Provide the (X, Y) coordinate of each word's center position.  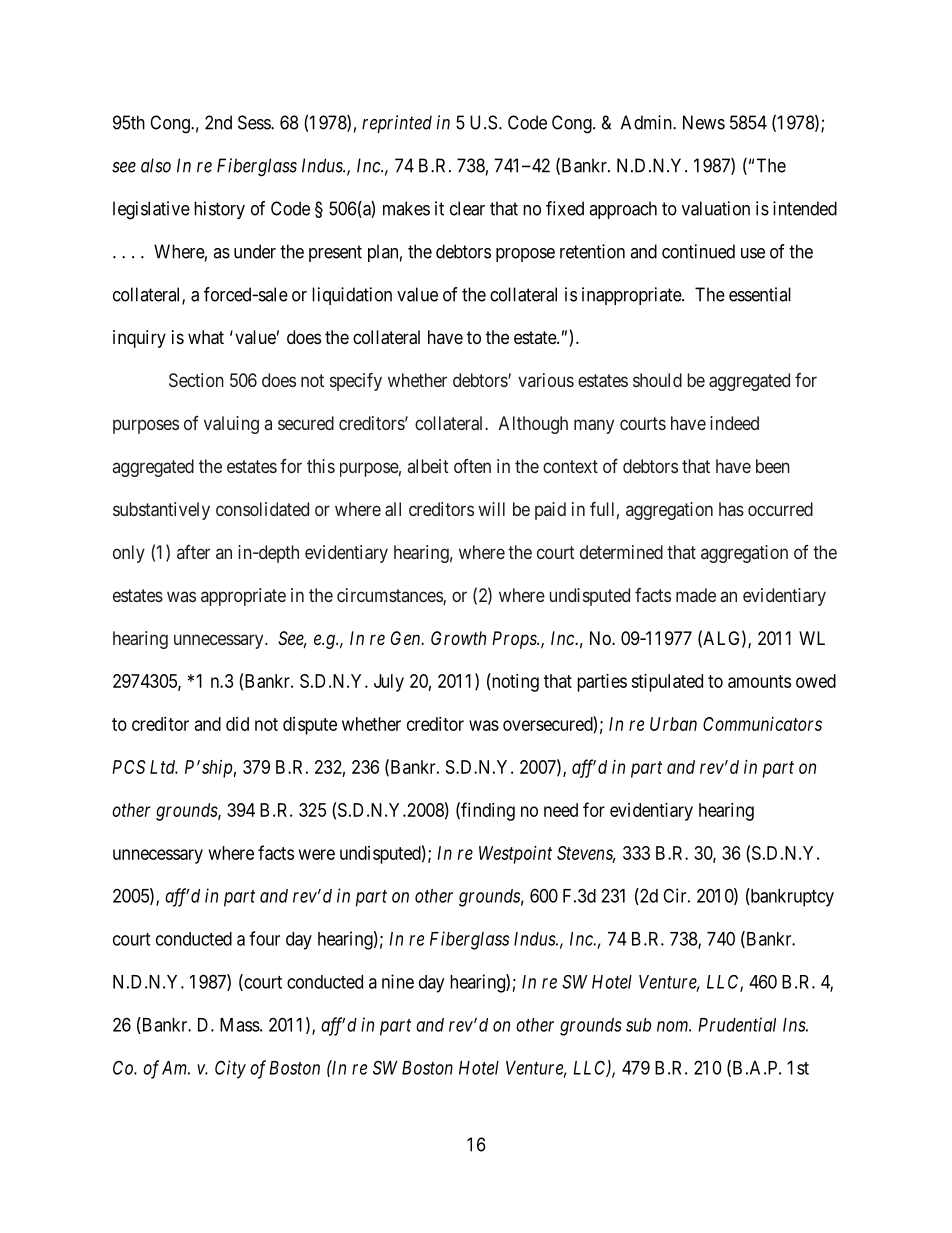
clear (467, 208)
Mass (240, 1025)
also (156, 165)
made (696, 595)
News (704, 122)
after (193, 552)
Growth (458, 638)
